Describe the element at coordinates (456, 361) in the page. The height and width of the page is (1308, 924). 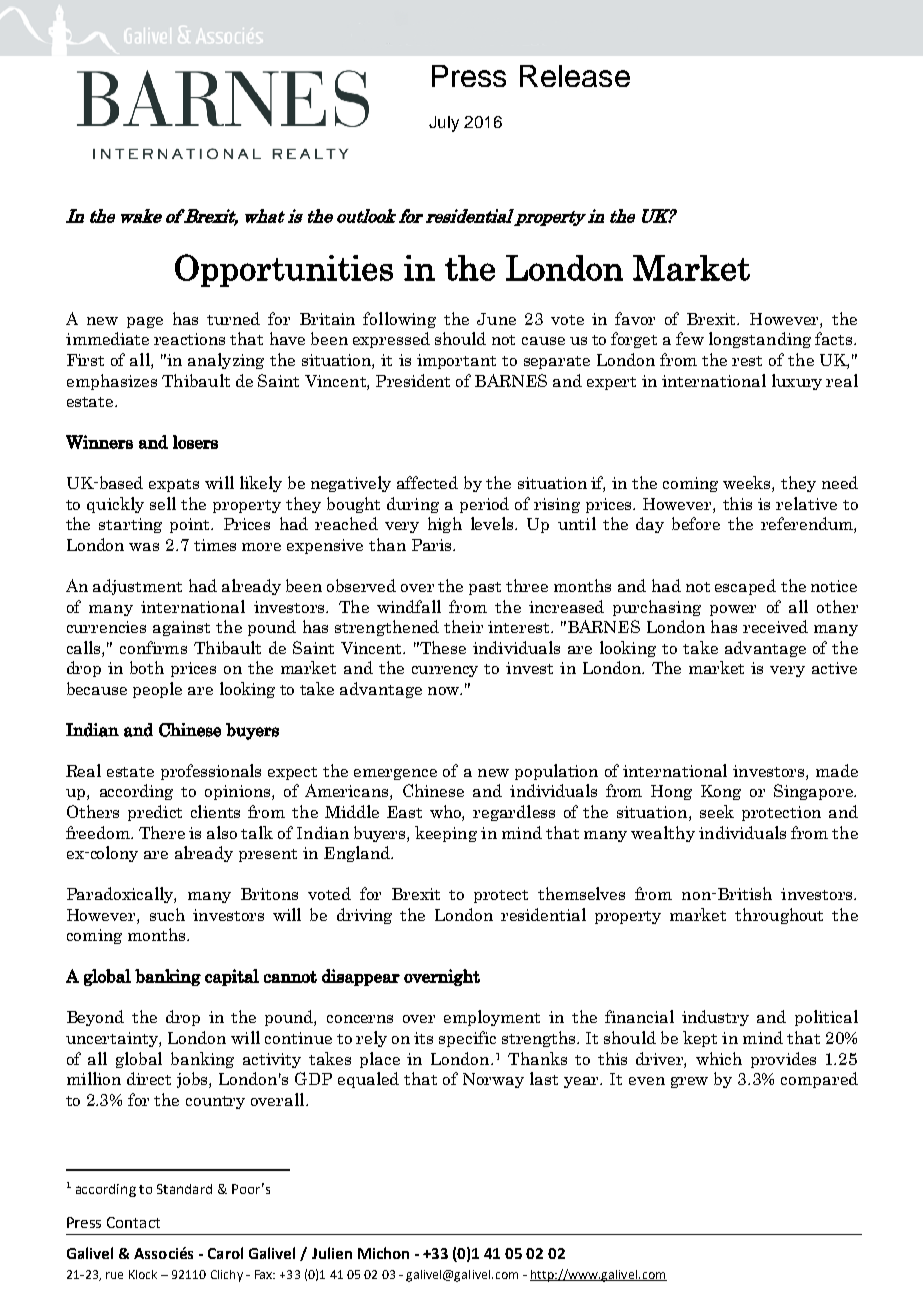
I see `important` at that location.
